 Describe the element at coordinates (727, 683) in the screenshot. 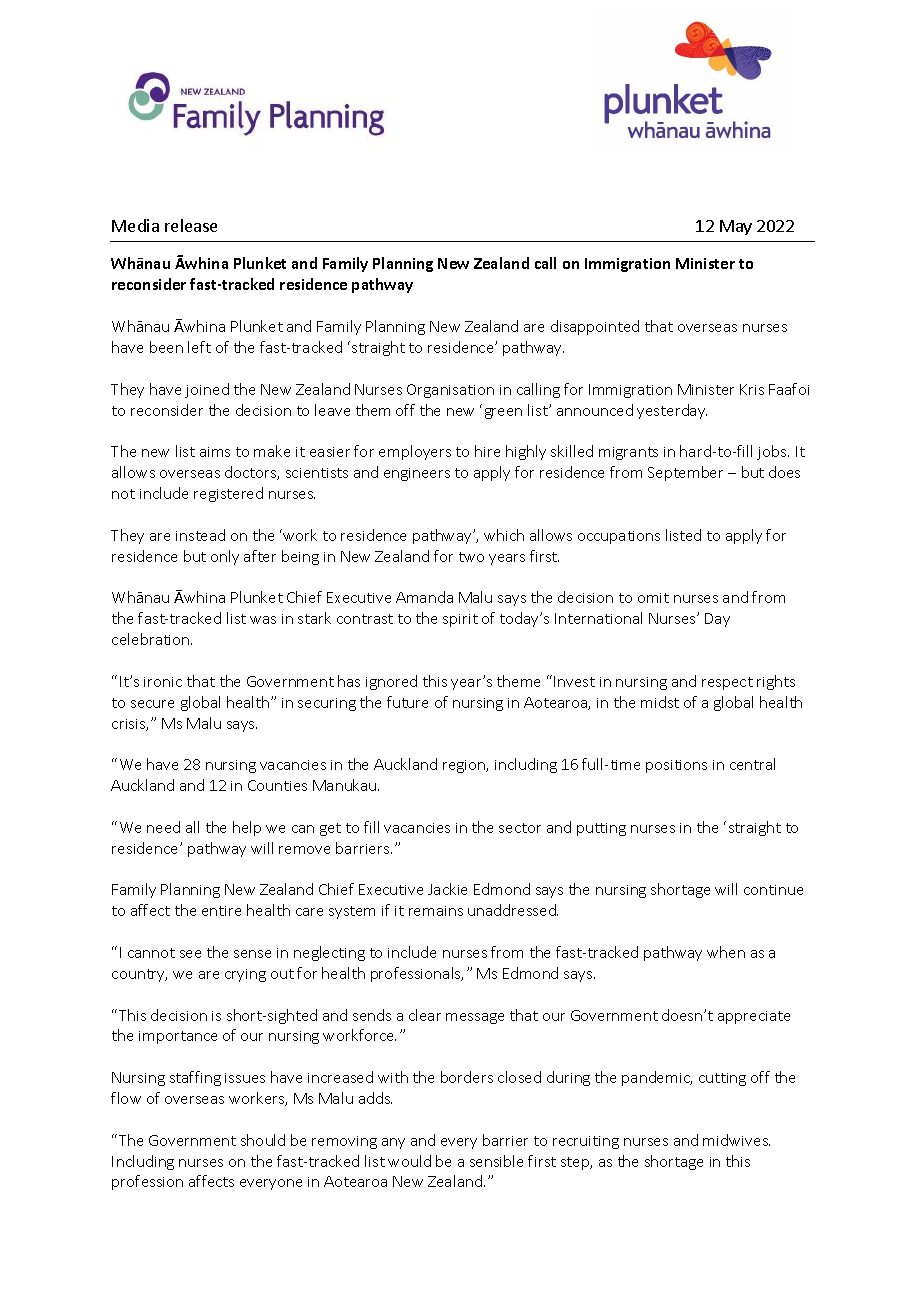

I see `respect` at that location.
